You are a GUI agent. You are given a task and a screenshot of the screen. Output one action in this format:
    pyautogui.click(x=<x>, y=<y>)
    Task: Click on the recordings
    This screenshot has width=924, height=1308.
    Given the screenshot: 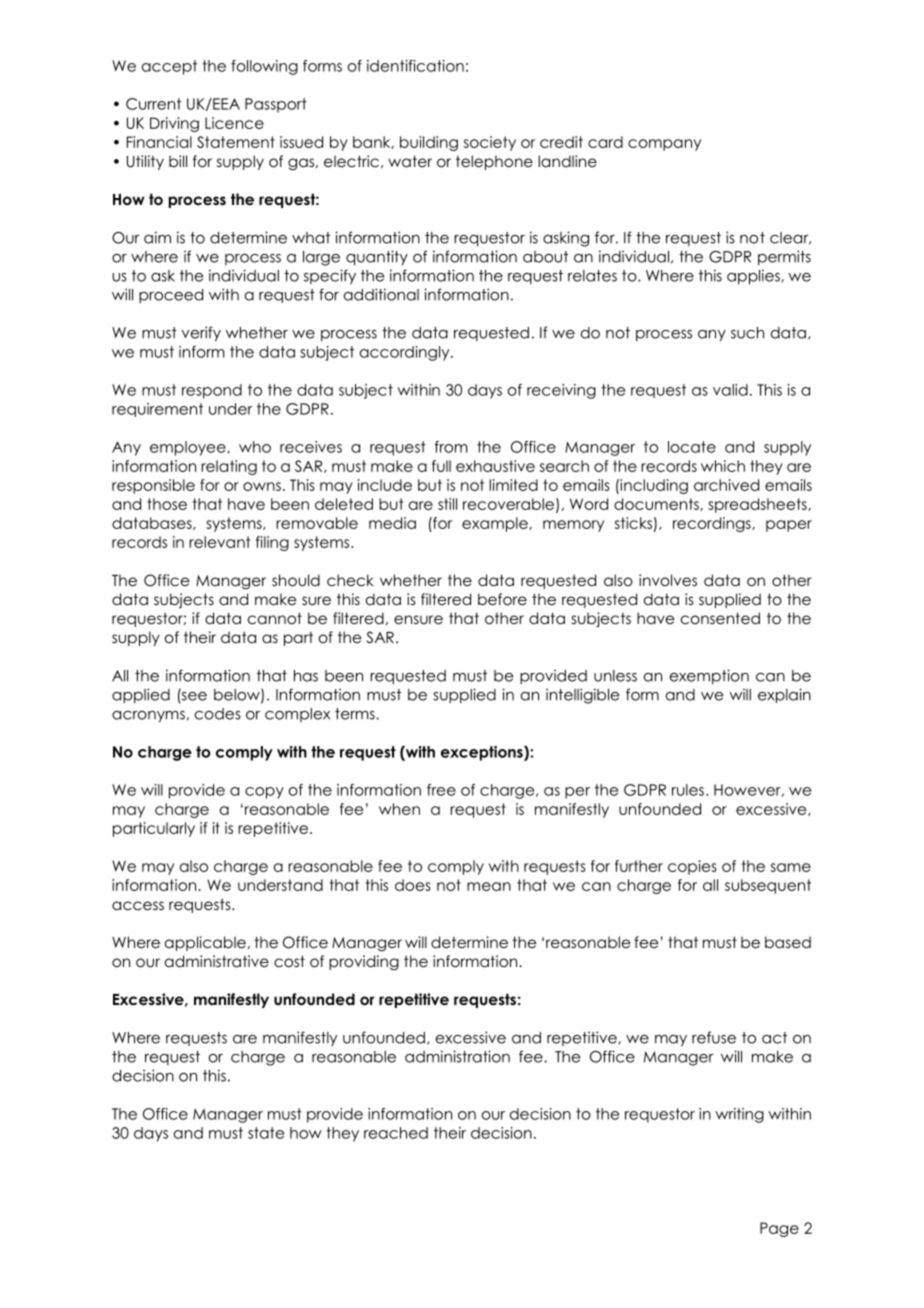 What is the action you would take?
    pyautogui.click(x=713, y=524)
